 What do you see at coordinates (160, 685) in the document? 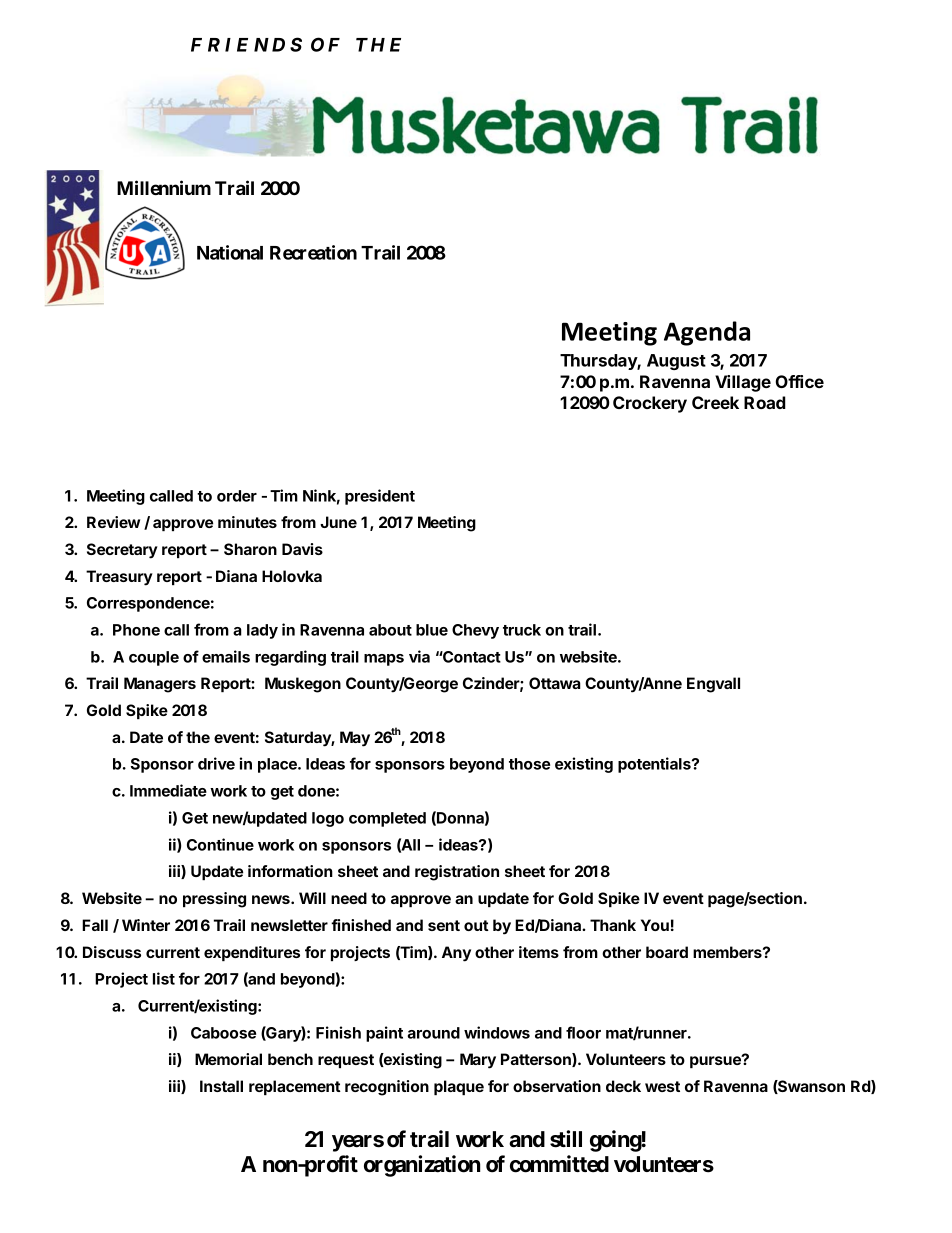
I see `Managers` at bounding box center [160, 685].
